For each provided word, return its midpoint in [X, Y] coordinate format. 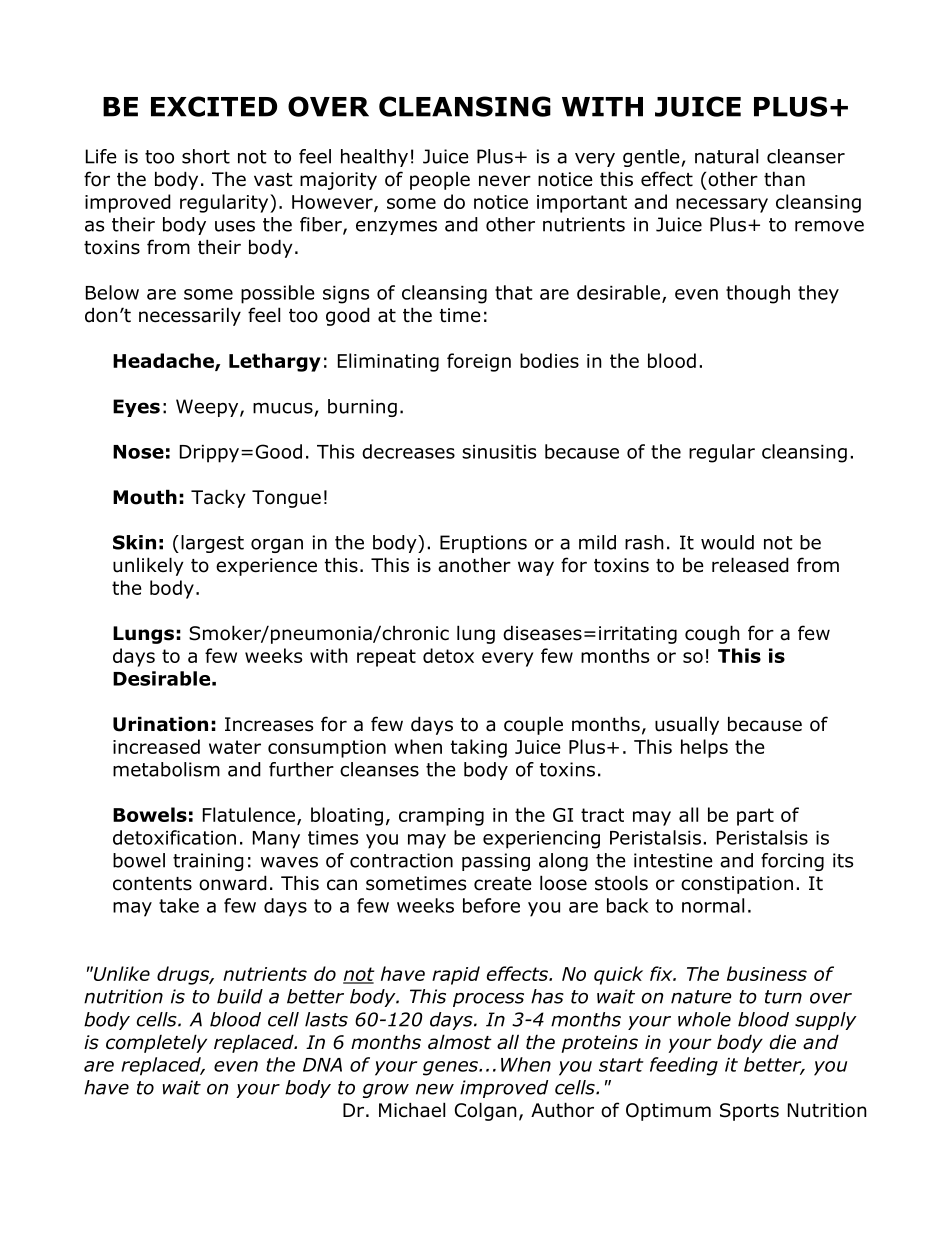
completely [156, 1043]
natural [726, 156]
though [758, 294]
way [536, 568]
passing [496, 862]
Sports [749, 1112]
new [435, 1089]
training [208, 862]
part [755, 817]
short [206, 156]
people [440, 181]
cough [712, 634]
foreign [479, 362]
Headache [164, 361]
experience [266, 567]
